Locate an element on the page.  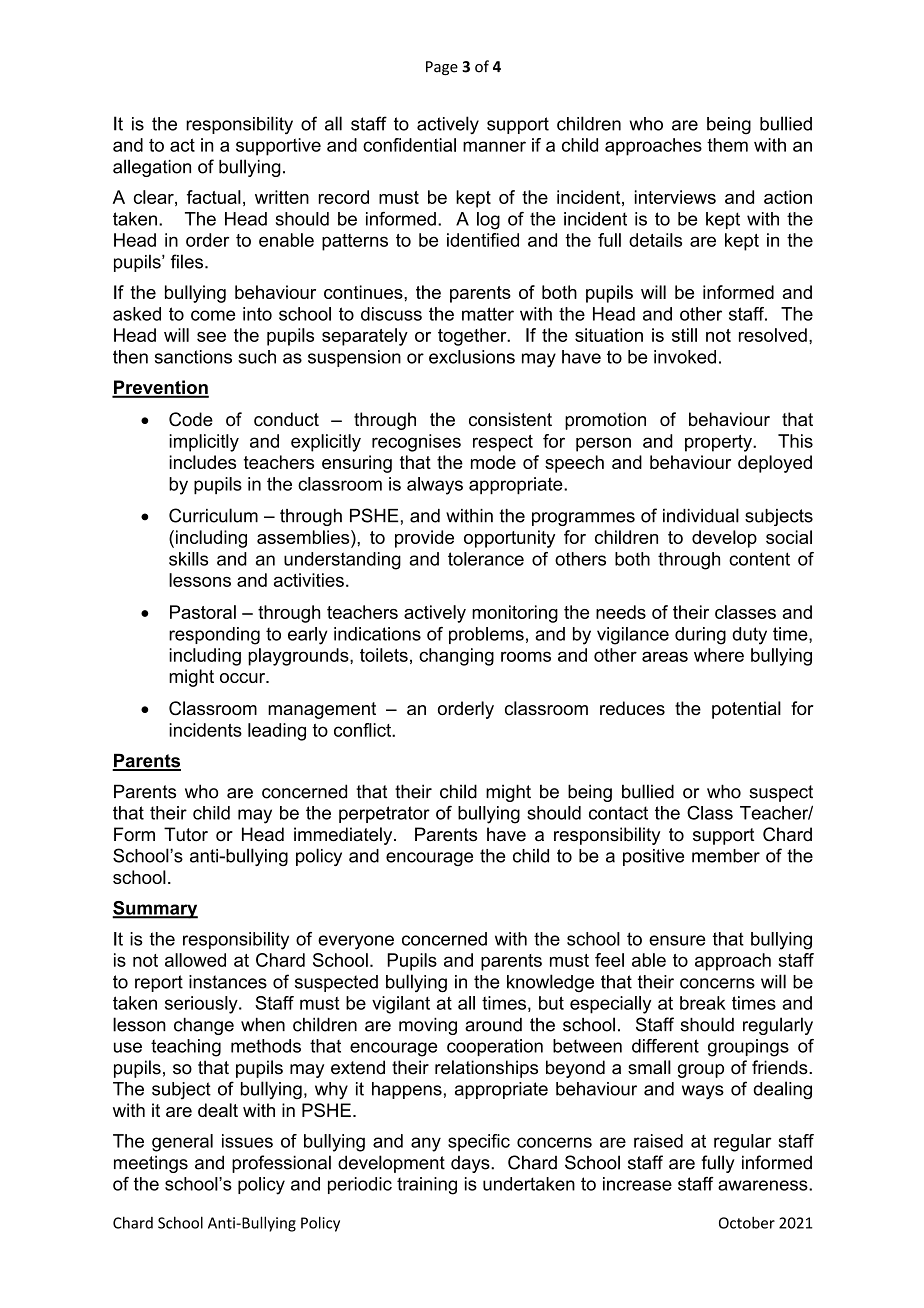
leading is located at coordinates (277, 732).
